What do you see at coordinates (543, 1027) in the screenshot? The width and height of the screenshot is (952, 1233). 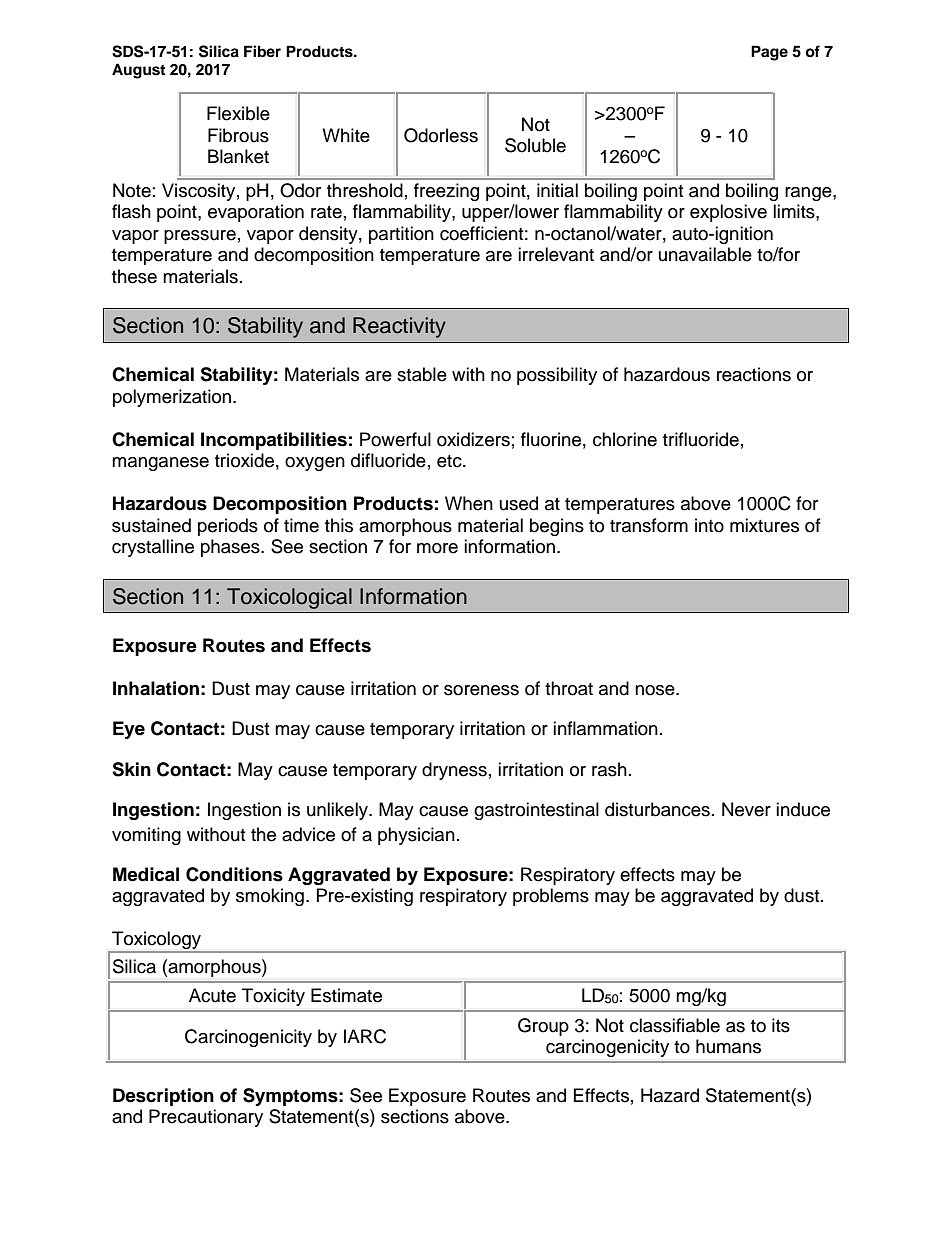 I see `Group` at bounding box center [543, 1027].
